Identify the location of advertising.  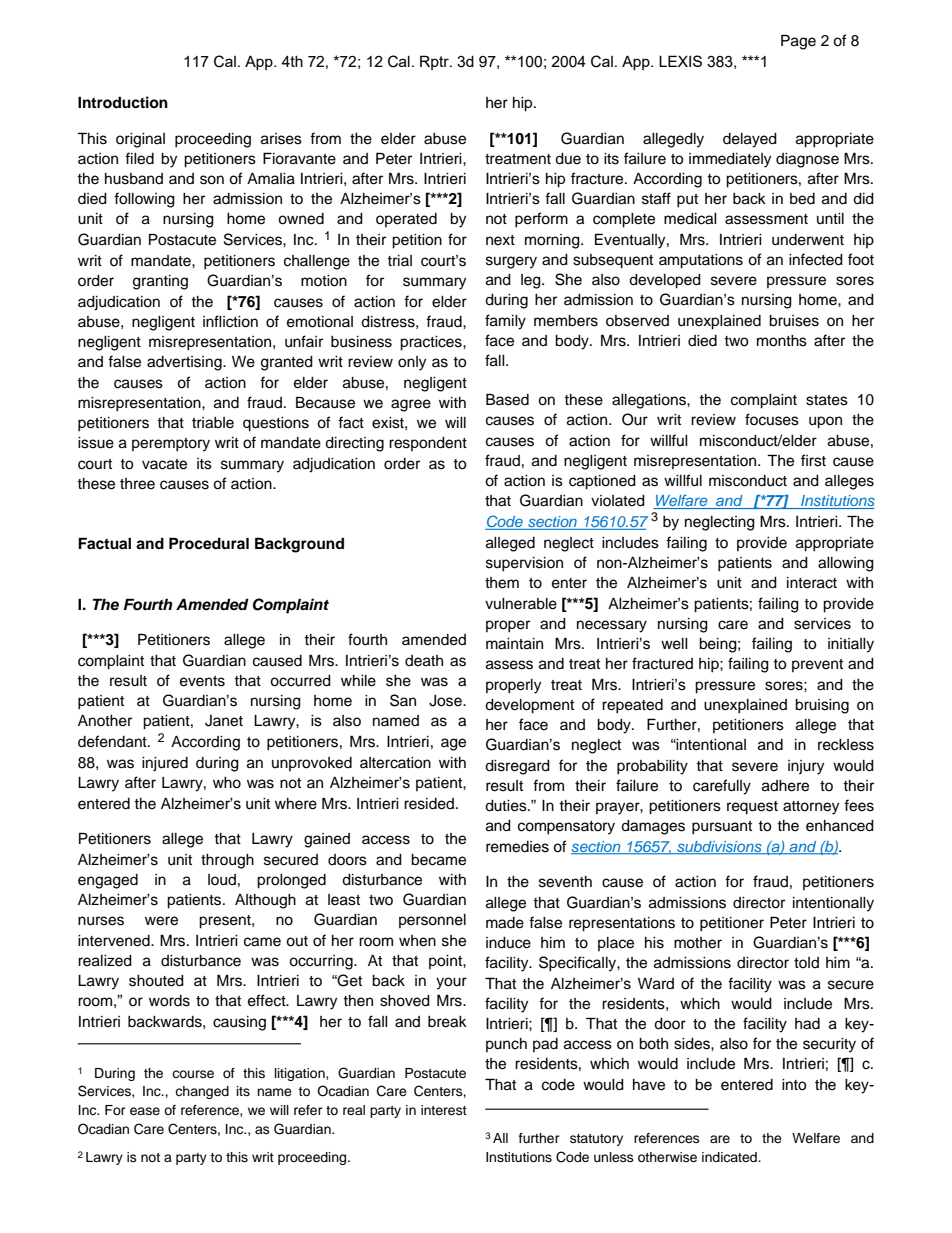
(185, 363).
